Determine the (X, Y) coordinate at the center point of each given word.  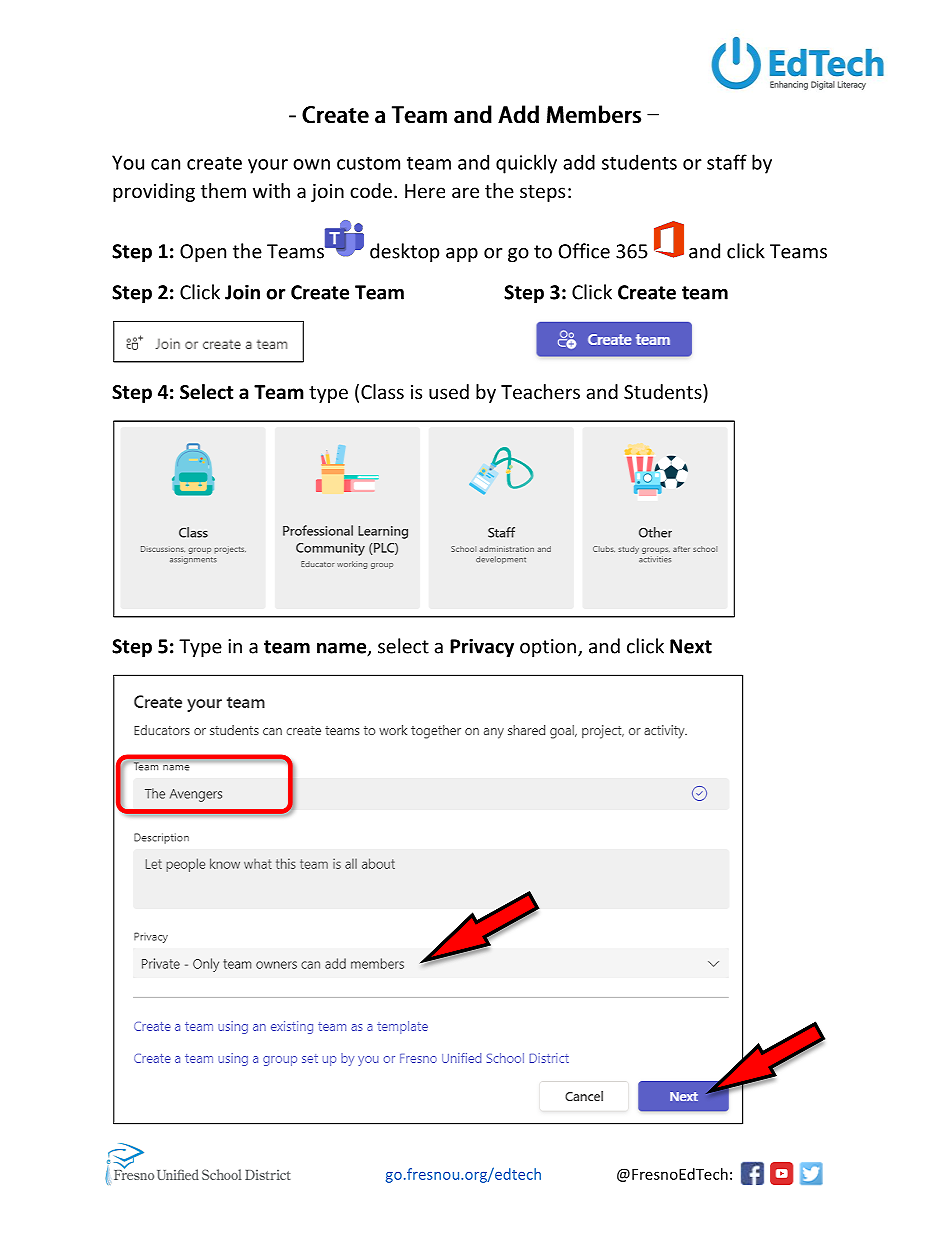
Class (382, 391)
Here (425, 191)
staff (727, 162)
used (449, 391)
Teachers (540, 391)
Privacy (482, 647)
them (223, 190)
